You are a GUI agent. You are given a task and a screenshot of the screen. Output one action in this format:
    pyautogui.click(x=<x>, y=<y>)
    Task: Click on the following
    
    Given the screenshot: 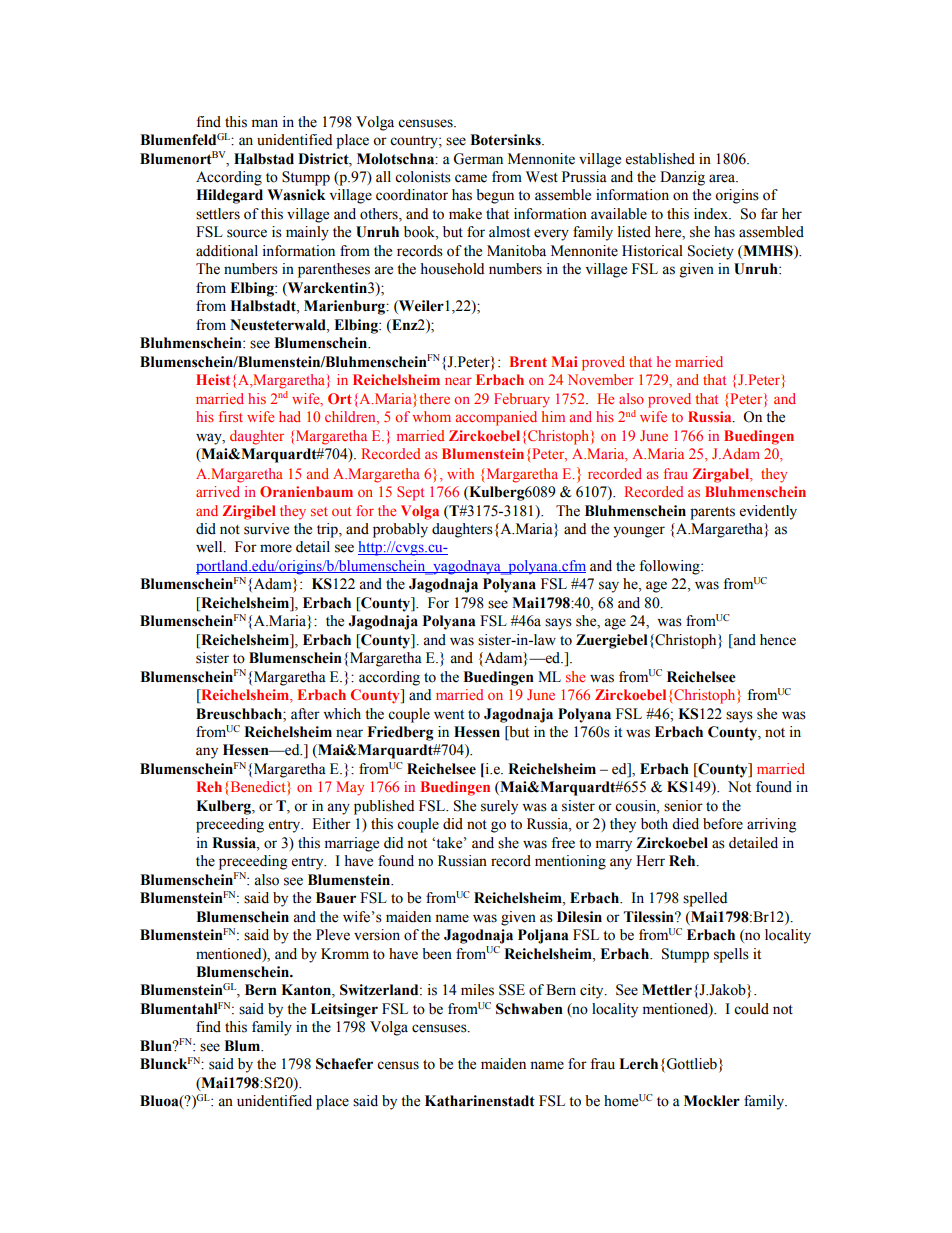 What is the action you would take?
    pyautogui.click(x=670, y=567)
